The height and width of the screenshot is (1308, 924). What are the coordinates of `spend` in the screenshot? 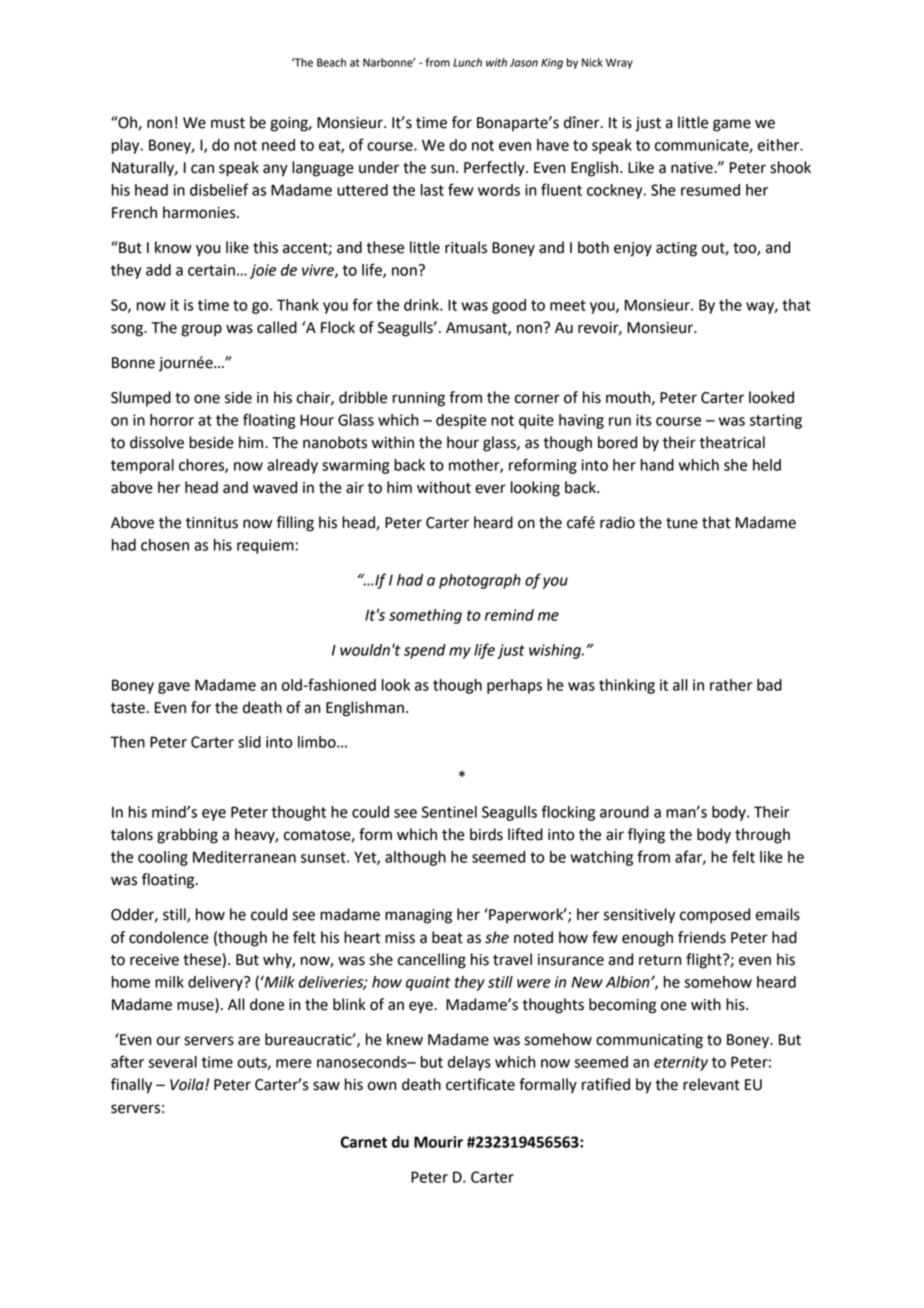 It's located at (425, 651).
